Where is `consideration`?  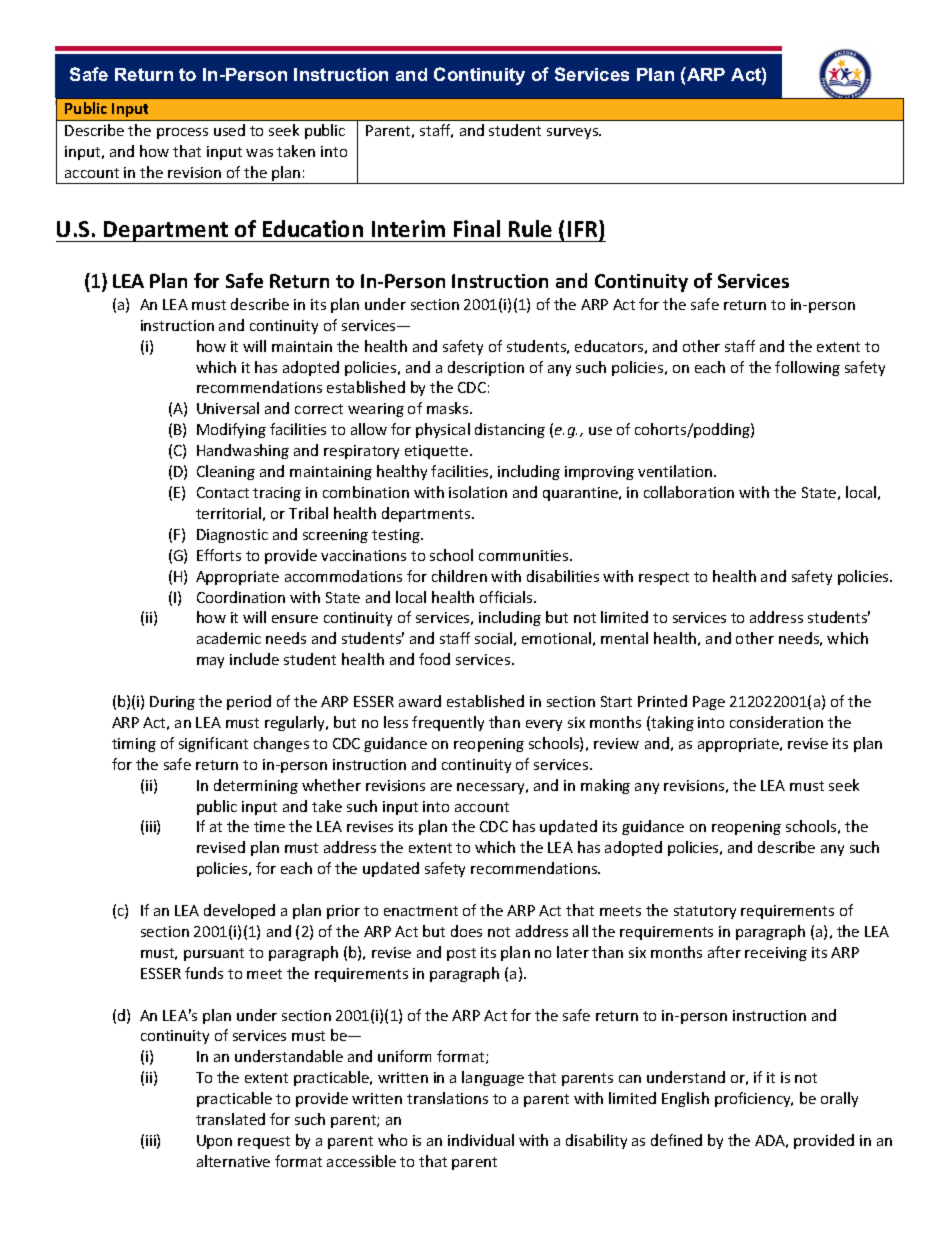
consideration is located at coordinates (776, 722).
